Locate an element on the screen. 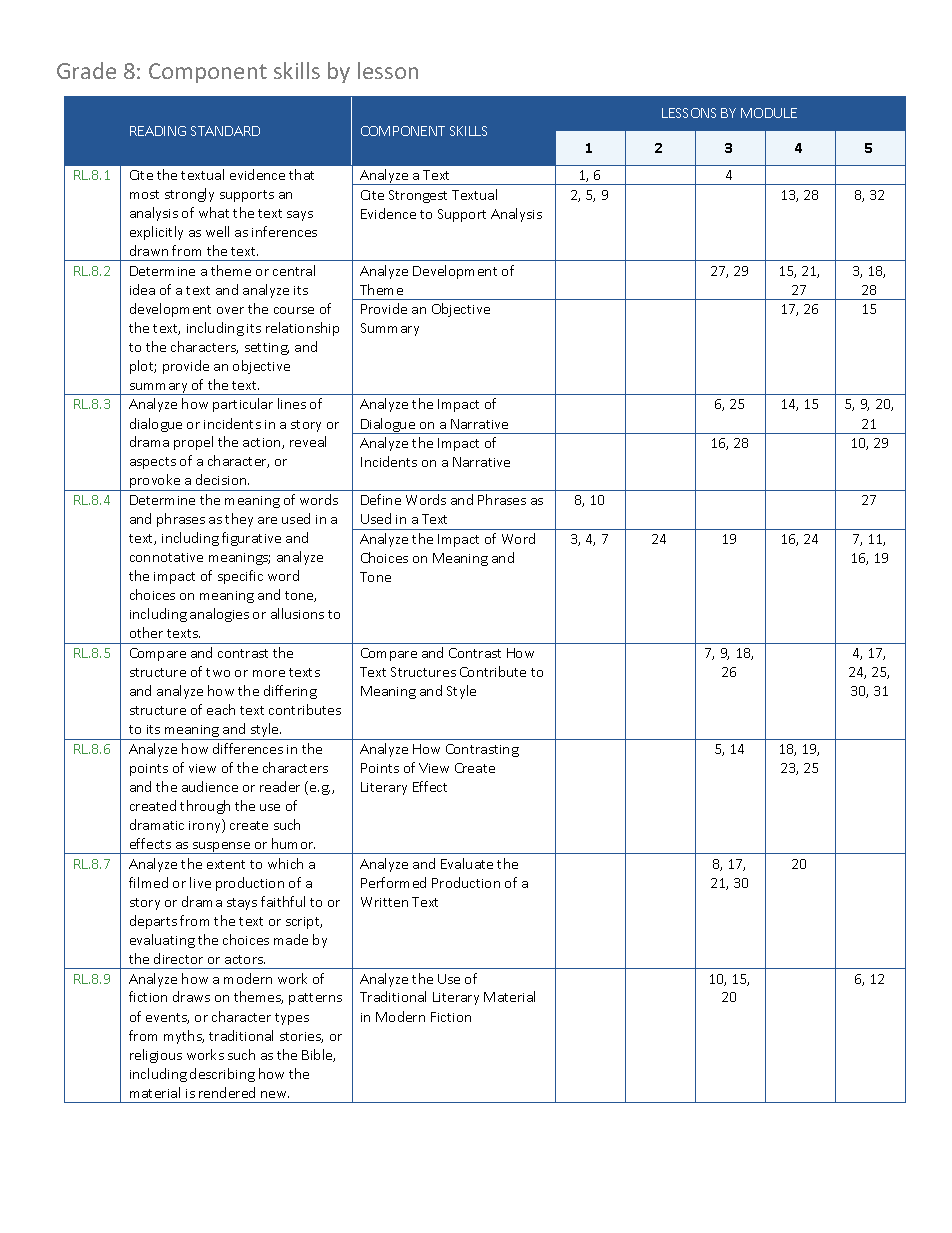  Define is located at coordinates (381, 499).
